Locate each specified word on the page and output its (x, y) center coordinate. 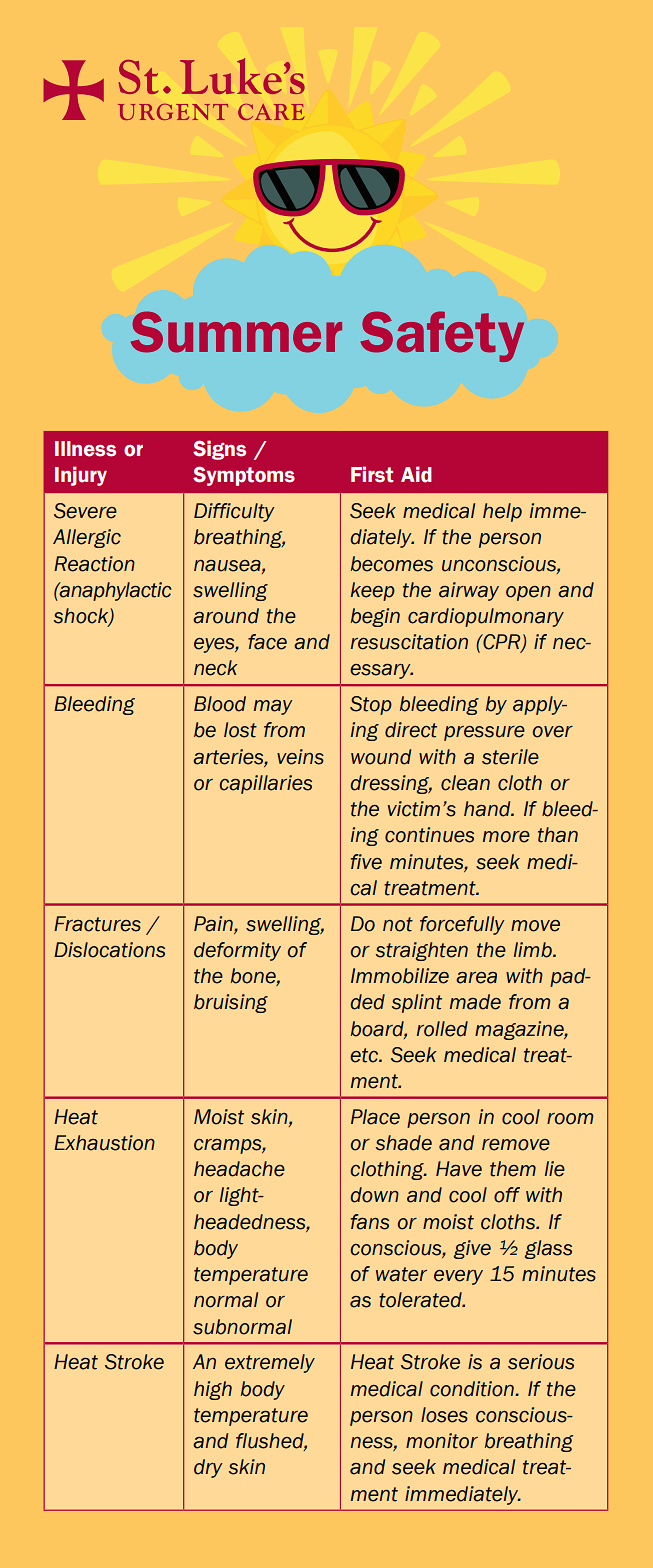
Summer (236, 332)
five (366, 862)
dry (208, 1468)
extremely (270, 1363)
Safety (442, 336)
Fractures (97, 924)
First (372, 474)
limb (534, 950)
